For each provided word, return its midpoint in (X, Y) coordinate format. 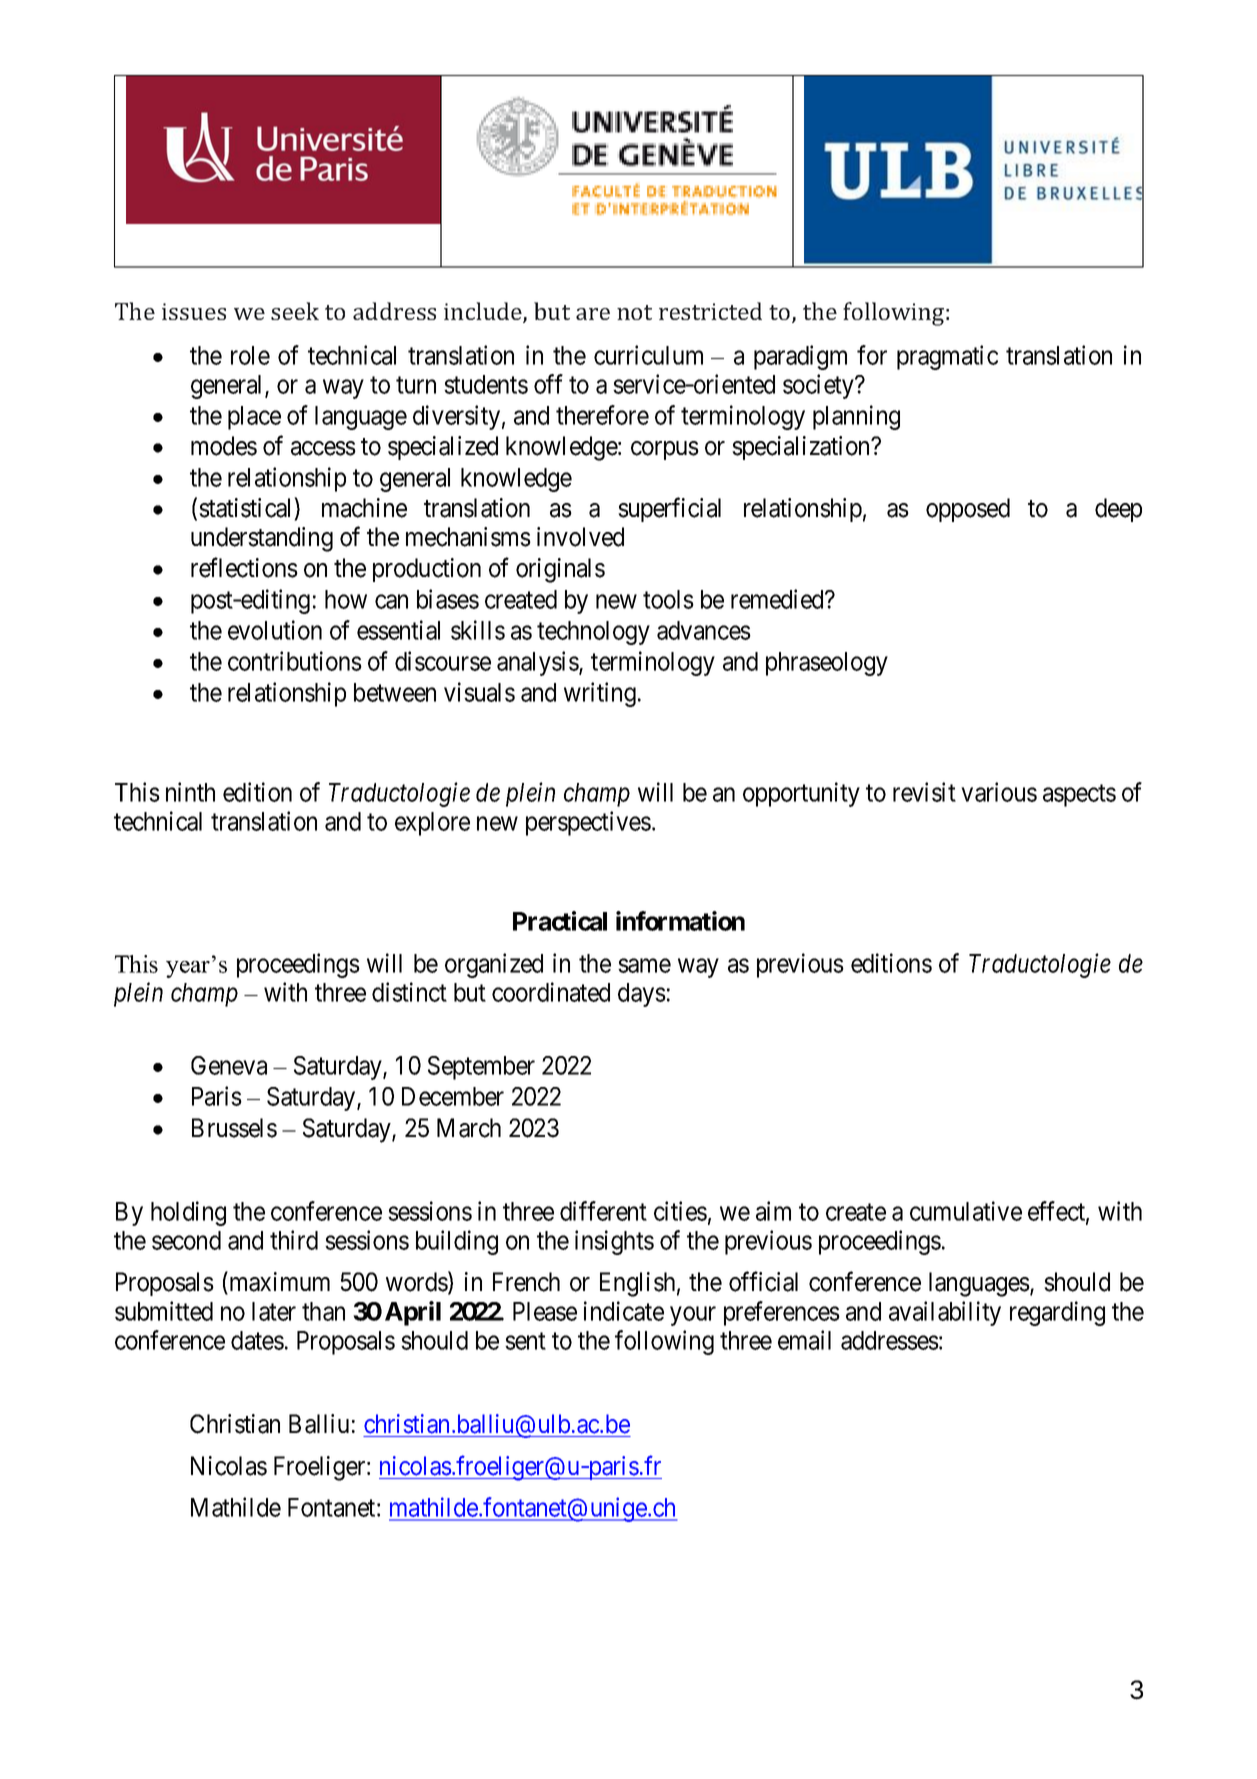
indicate (624, 1311)
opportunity (801, 794)
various (999, 792)
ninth (190, 792)
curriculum (648, 355)
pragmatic (947, 357)
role (250, 355)
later (274, 1311)
